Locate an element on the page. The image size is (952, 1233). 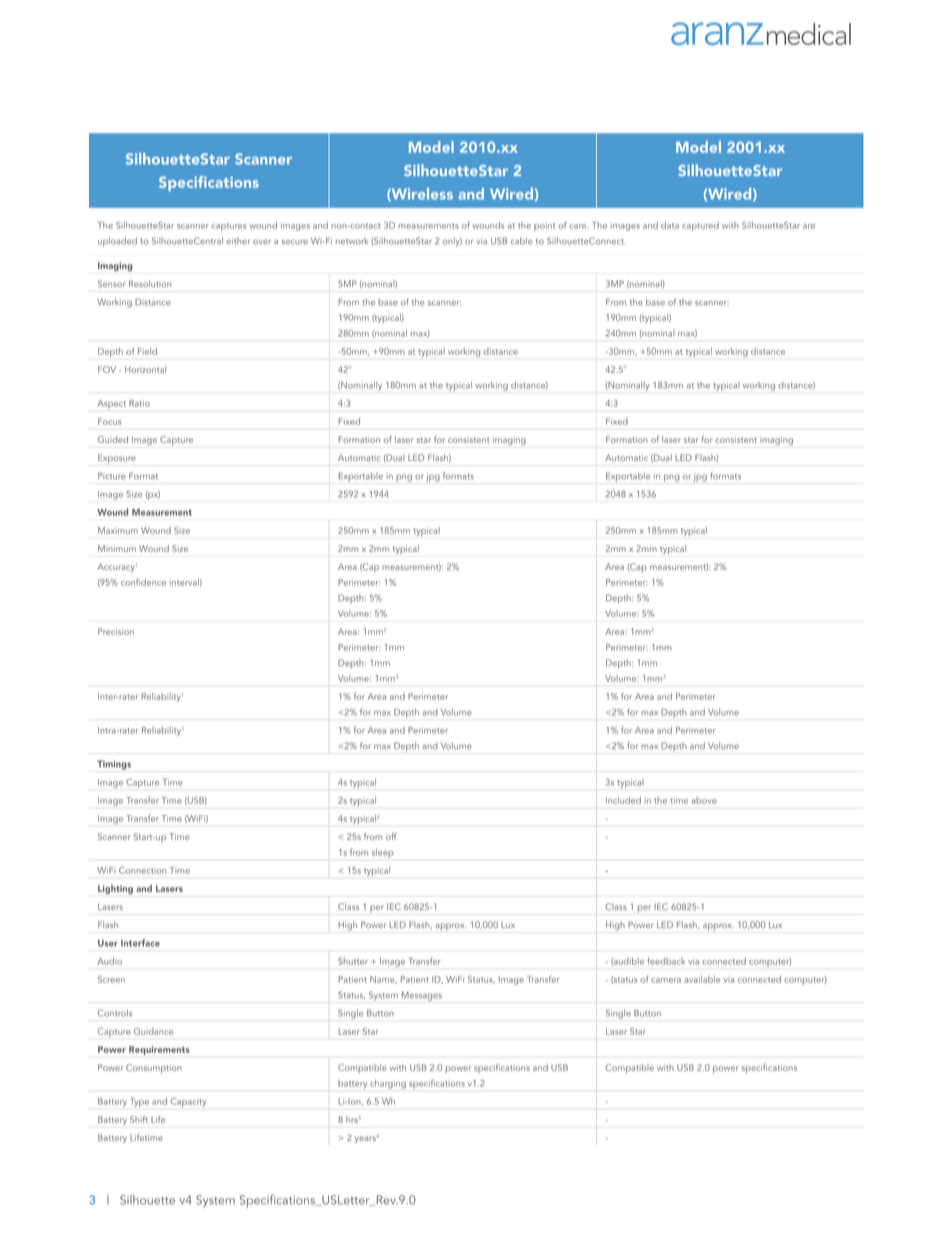
camera is located at coordinates (666, 980).
